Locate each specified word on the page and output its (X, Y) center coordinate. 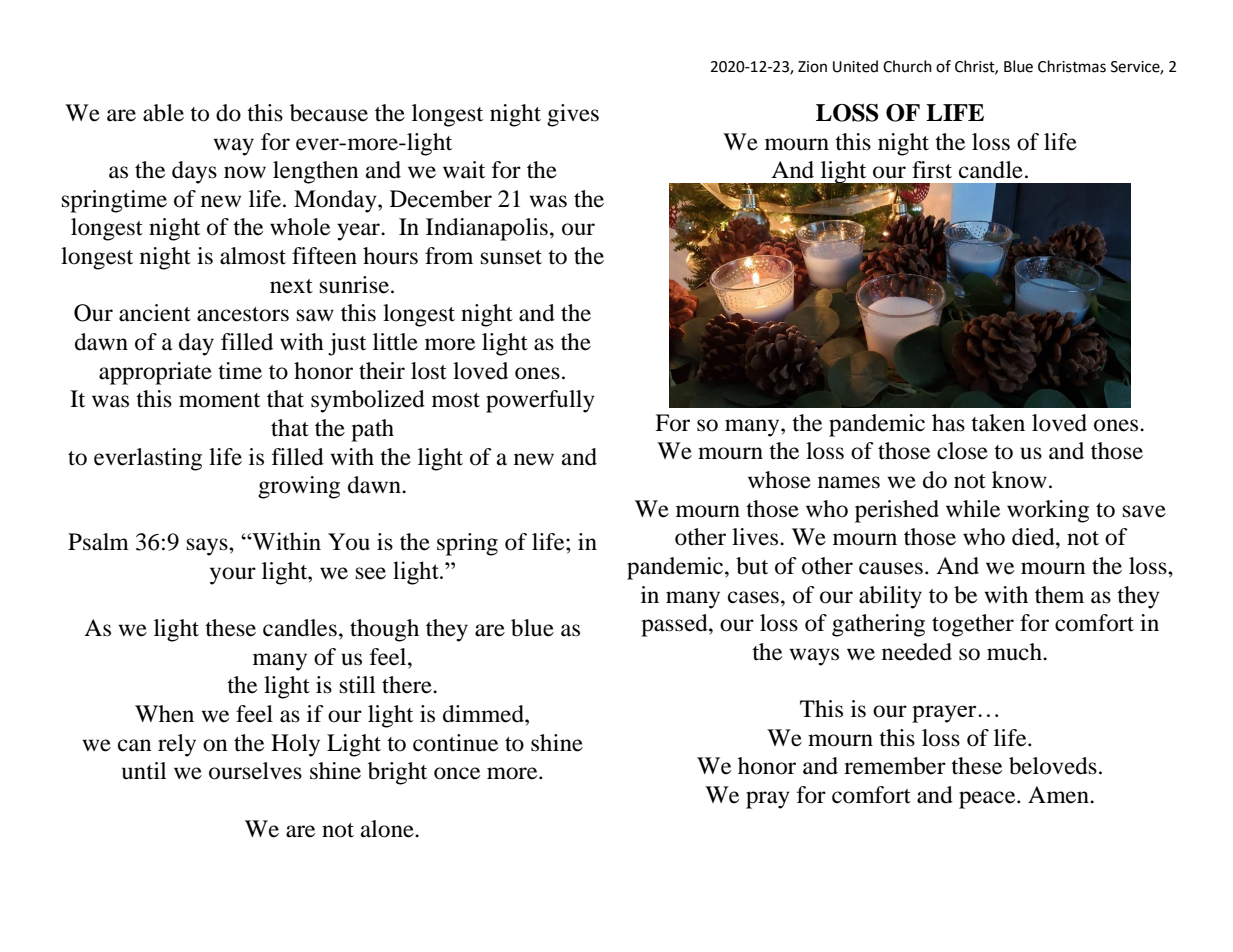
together (973, 625)
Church (907, 66)
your (233, 576)
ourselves (255, 771)
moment (219, 400)
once (457, 773)
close (962, 451)
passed (675, 625)
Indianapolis (487, 229)
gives (573, 115)
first (932, 170)
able (163, 113)
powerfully (540, 401)
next (291, 286)
